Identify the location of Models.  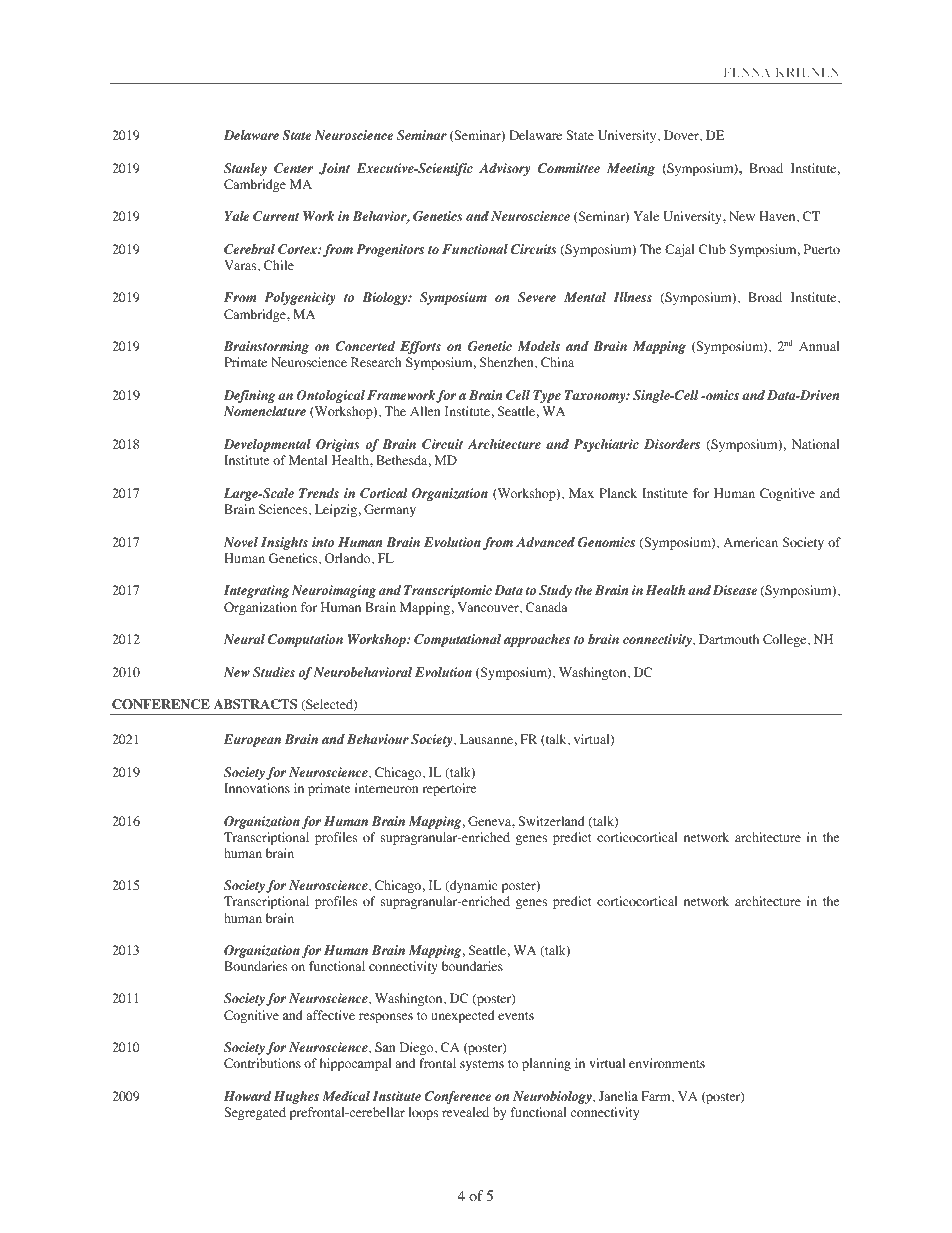
(539, 346).
